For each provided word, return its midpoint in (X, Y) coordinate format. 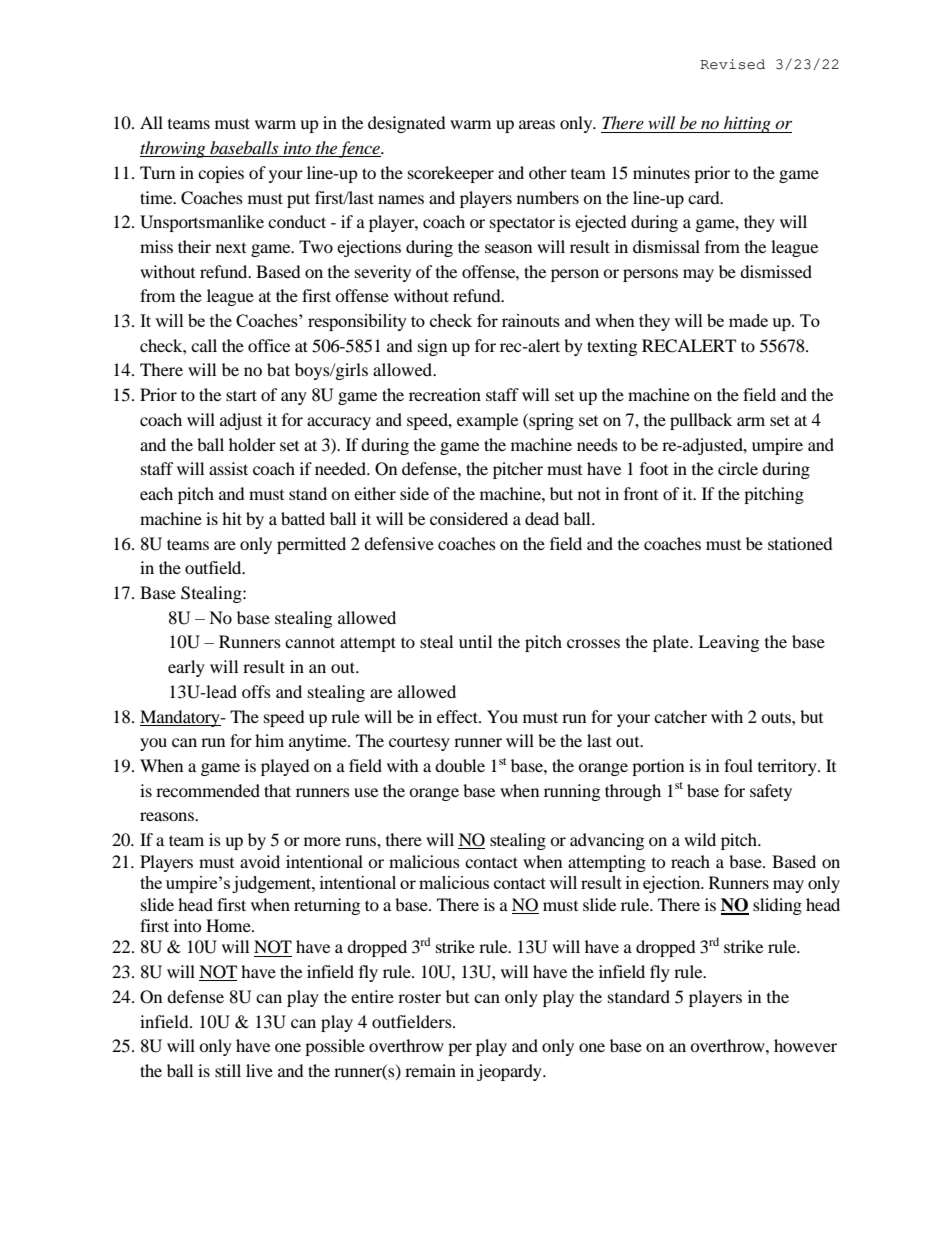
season (508, 248)
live (259, 1070)
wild (700, 839)
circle (738, 468)
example (487, 421)
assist (228, 468)
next (231, 248)
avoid (260, 861)
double (460, 765)
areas (537, 124)
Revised (732, 64)
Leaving (728, 643)
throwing (174, 149)
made (748, 320)
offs (256, 691)
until (475, 641)
